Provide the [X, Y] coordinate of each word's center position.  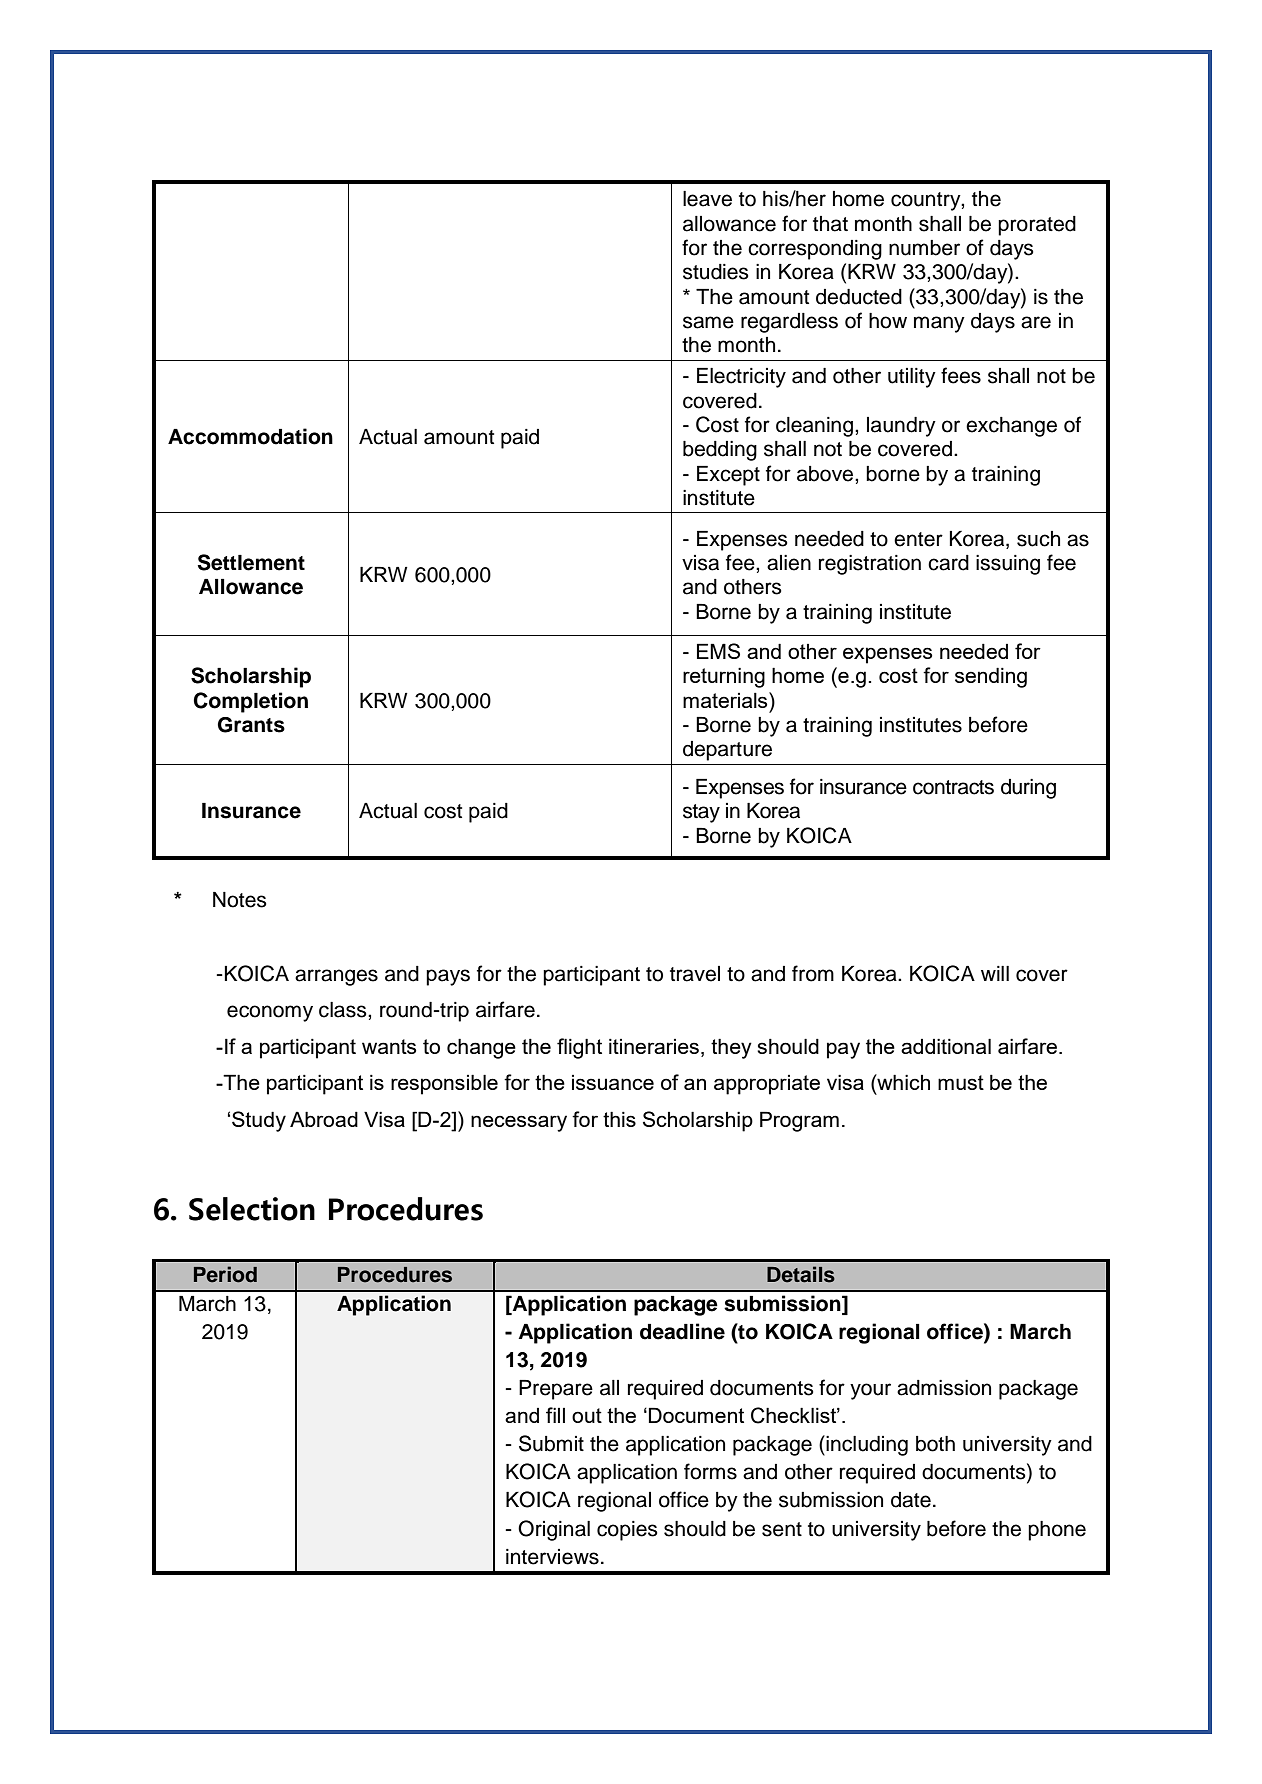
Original [554, 1530]
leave [707, 199]
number [924, 248]
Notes [240, 900]
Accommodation [250, 436]
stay [701, 813]
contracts [953, 787]
